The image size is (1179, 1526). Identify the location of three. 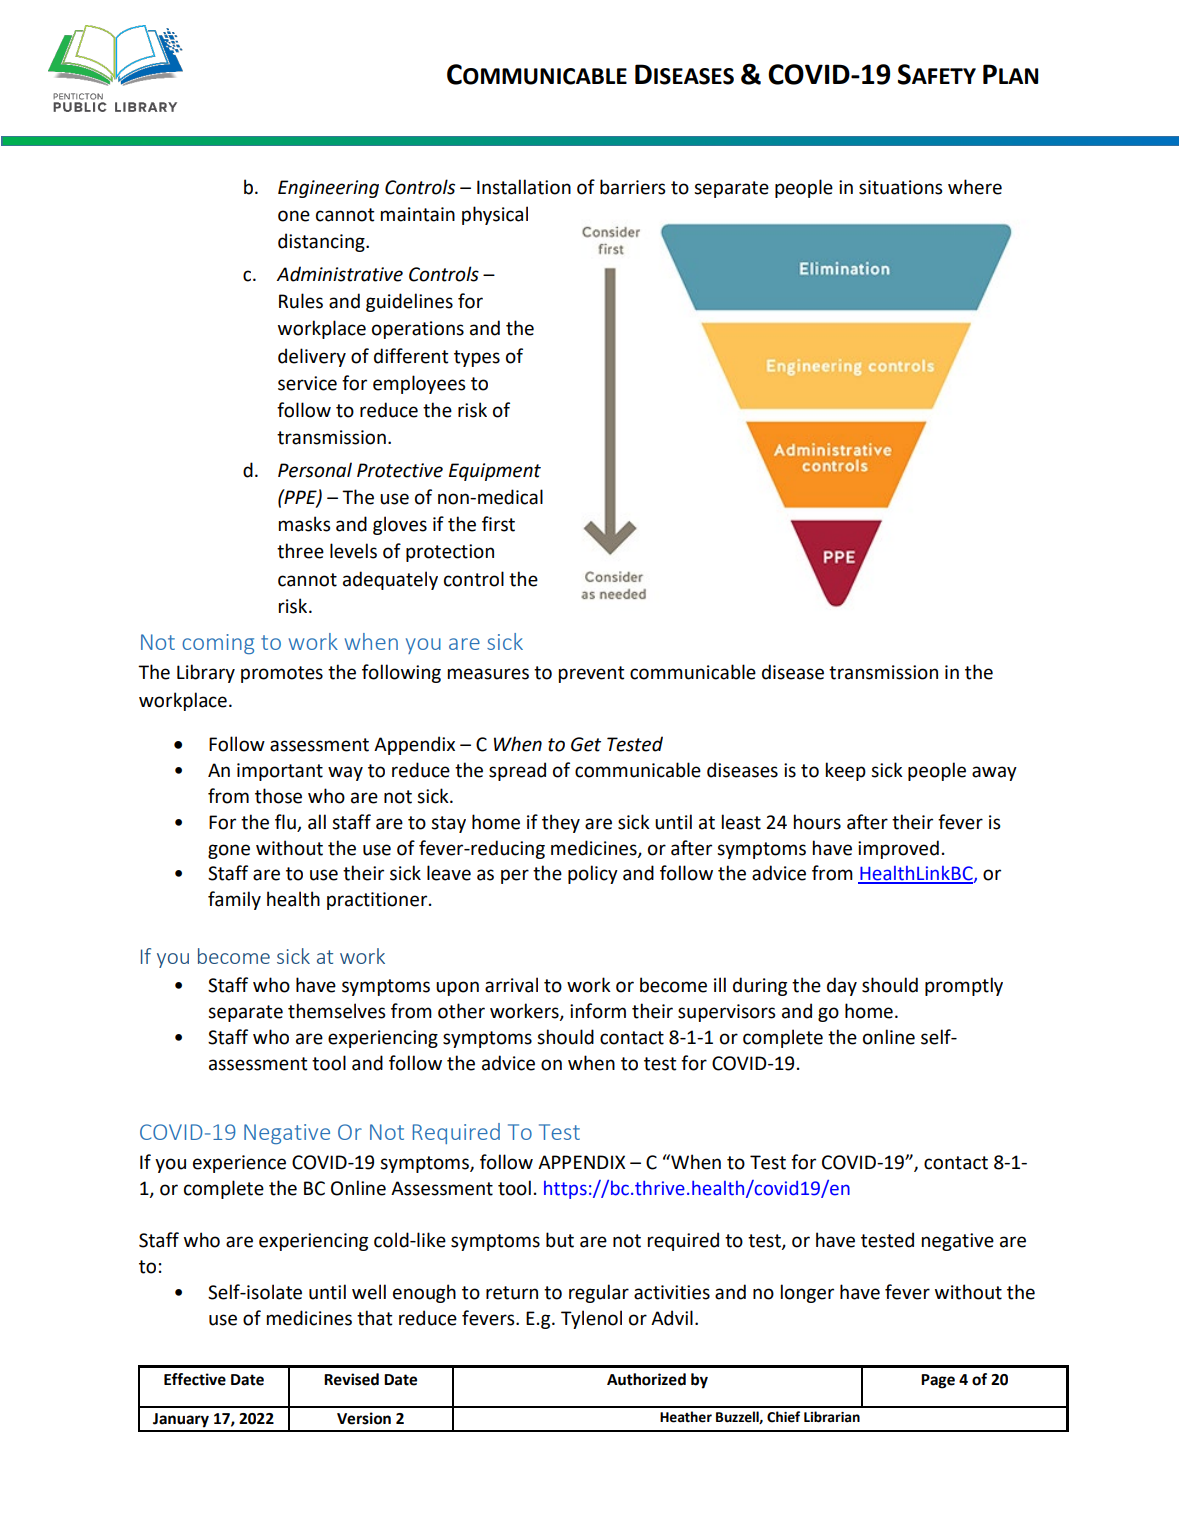
(300, 551).
